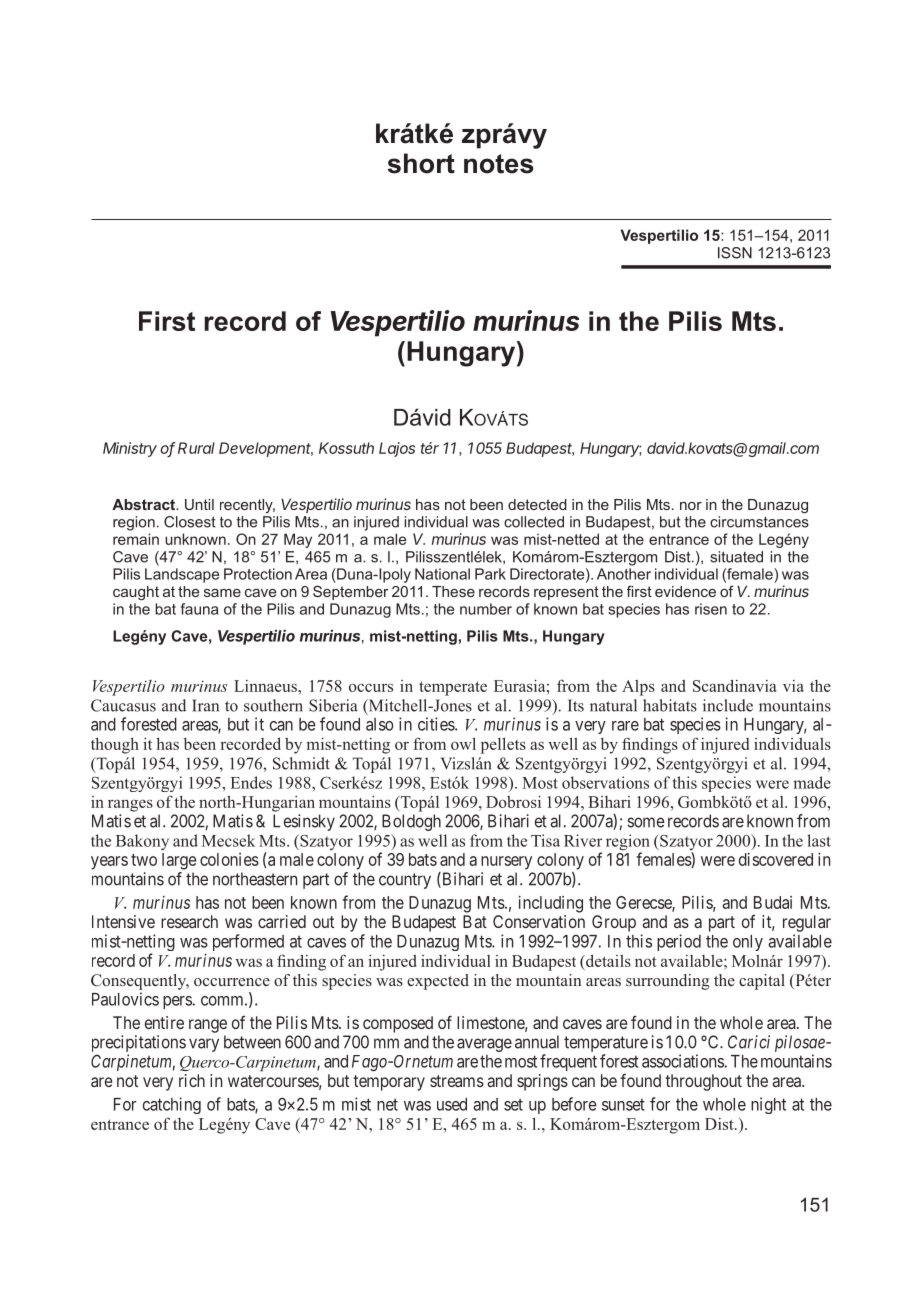 This image has width=916, height=1316. Describe the element at coordinates (703, 1082) in the image. I see `throughout` at that location.
